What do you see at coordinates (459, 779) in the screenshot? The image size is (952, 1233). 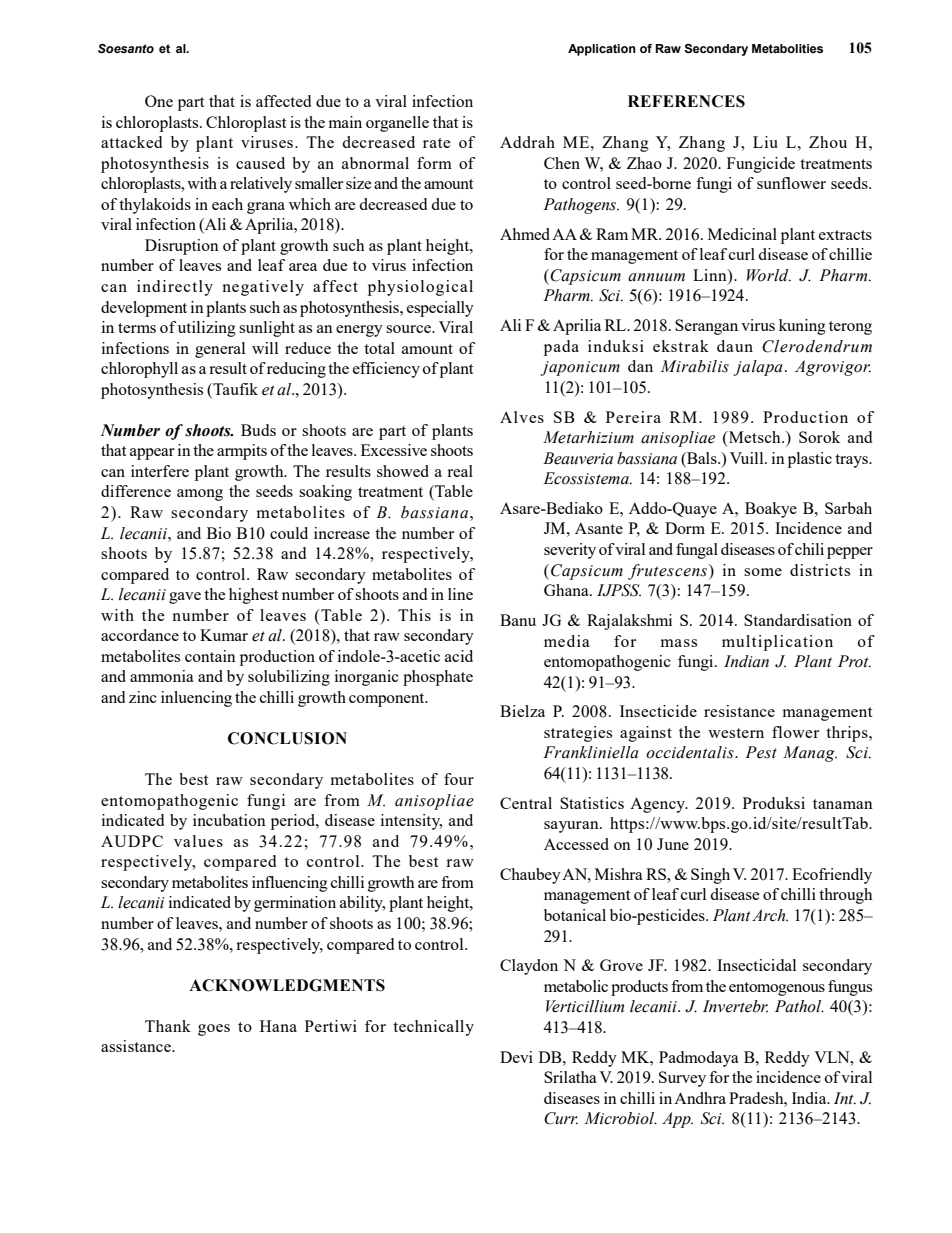 I see `four` at bounding box center [459, 779].
